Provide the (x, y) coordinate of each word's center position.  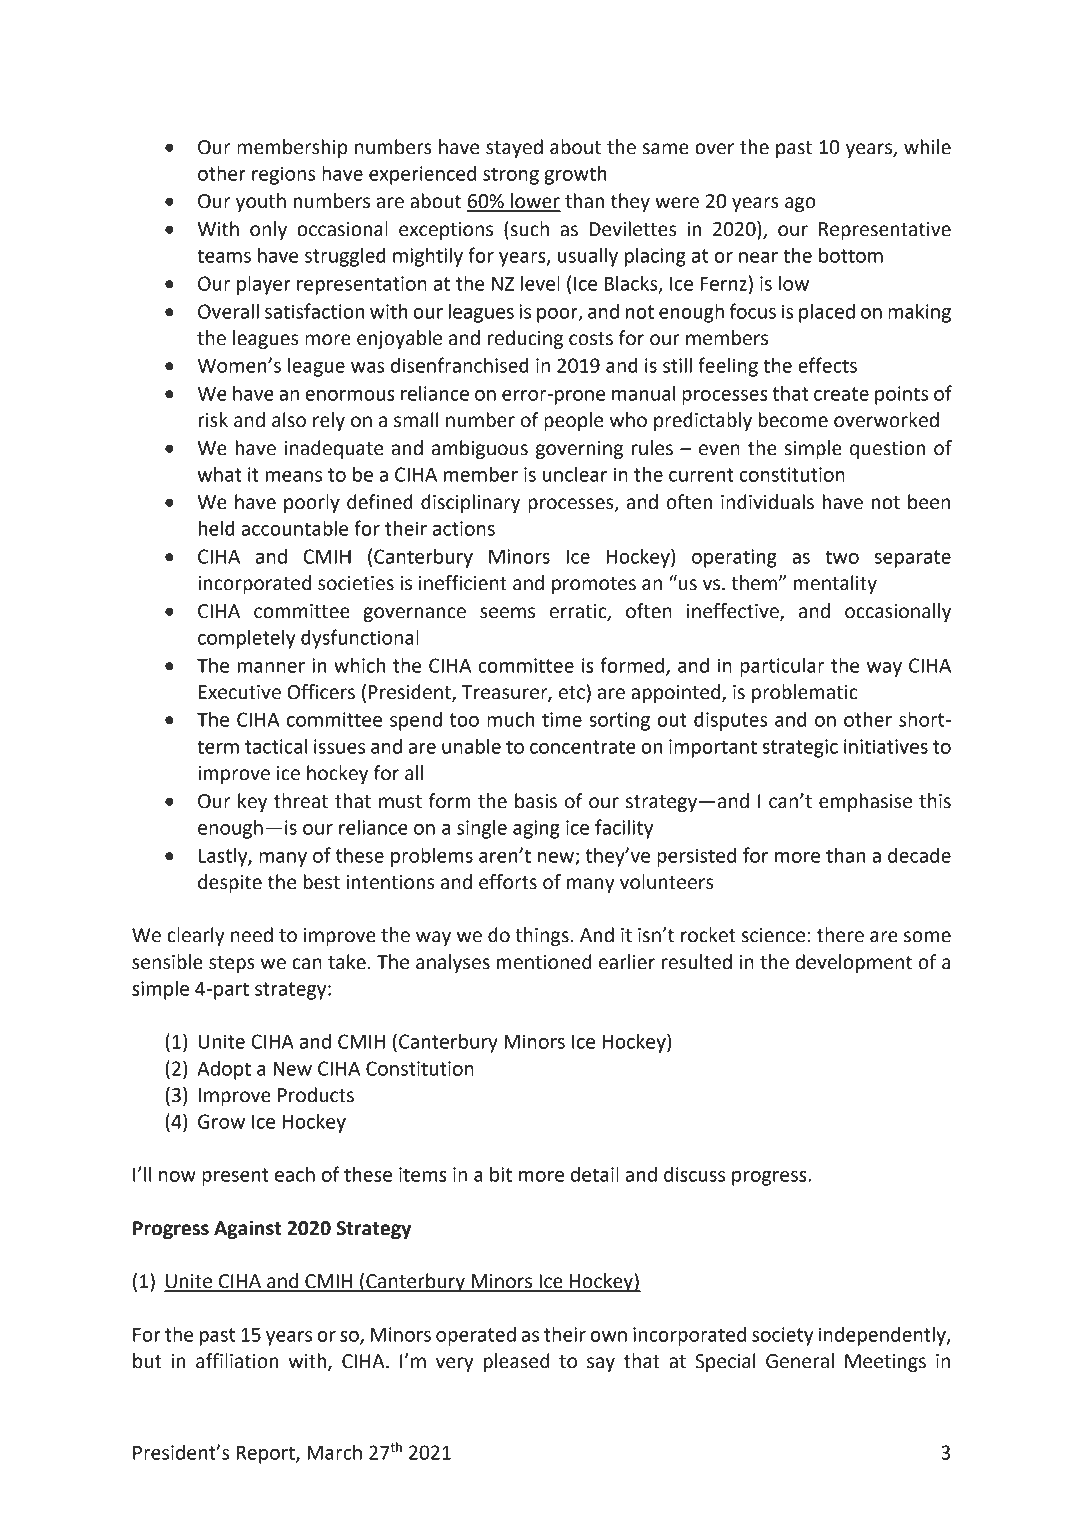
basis (536, 801)
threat (301, 801)
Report (267, 1455)
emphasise (865, 802)
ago (800, 204)
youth (261, 202)
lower (535, 202)
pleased (516, 1362)
